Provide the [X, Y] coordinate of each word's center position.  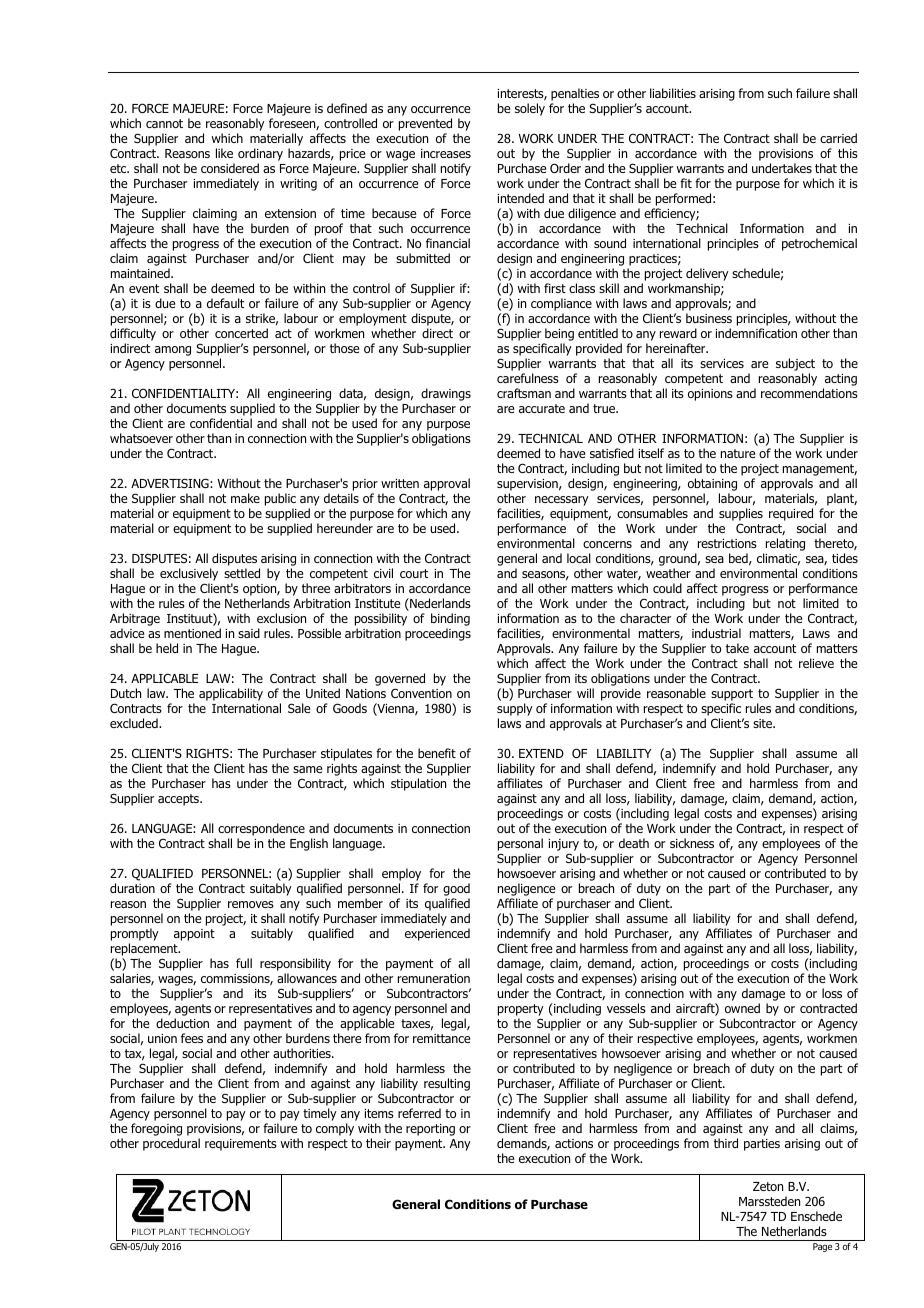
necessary [562, 501]
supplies [741, 516]
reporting [430, 1130]
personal [520, 846]
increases [446, 153]
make [245, 498]
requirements [241, 1145]
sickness [692, 843]
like [224, 153]
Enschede [816, 1216]
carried [838, 138]
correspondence [261, 831]
